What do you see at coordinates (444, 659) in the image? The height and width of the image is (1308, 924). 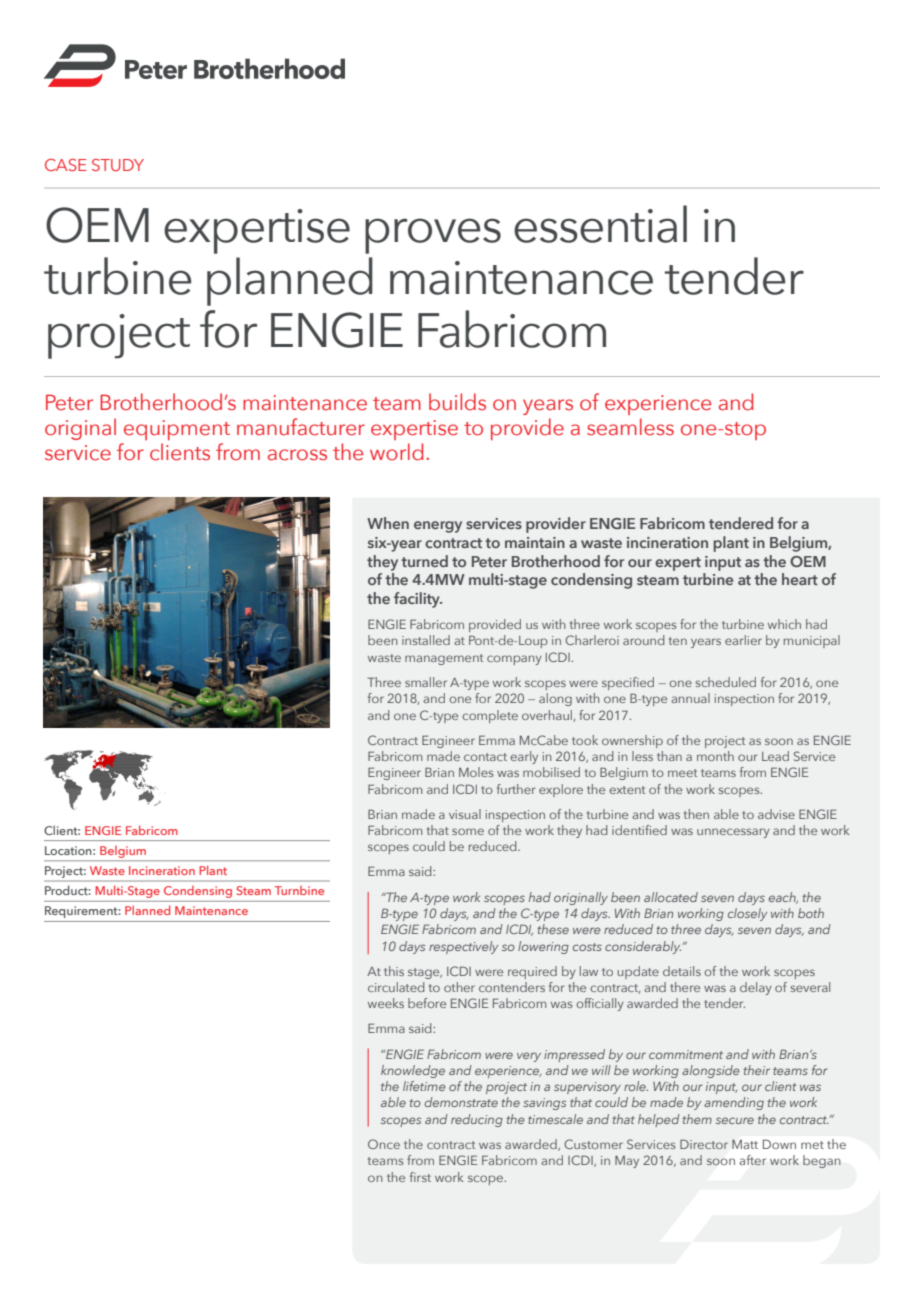 I see `management` at bounding box center [444, 659].
